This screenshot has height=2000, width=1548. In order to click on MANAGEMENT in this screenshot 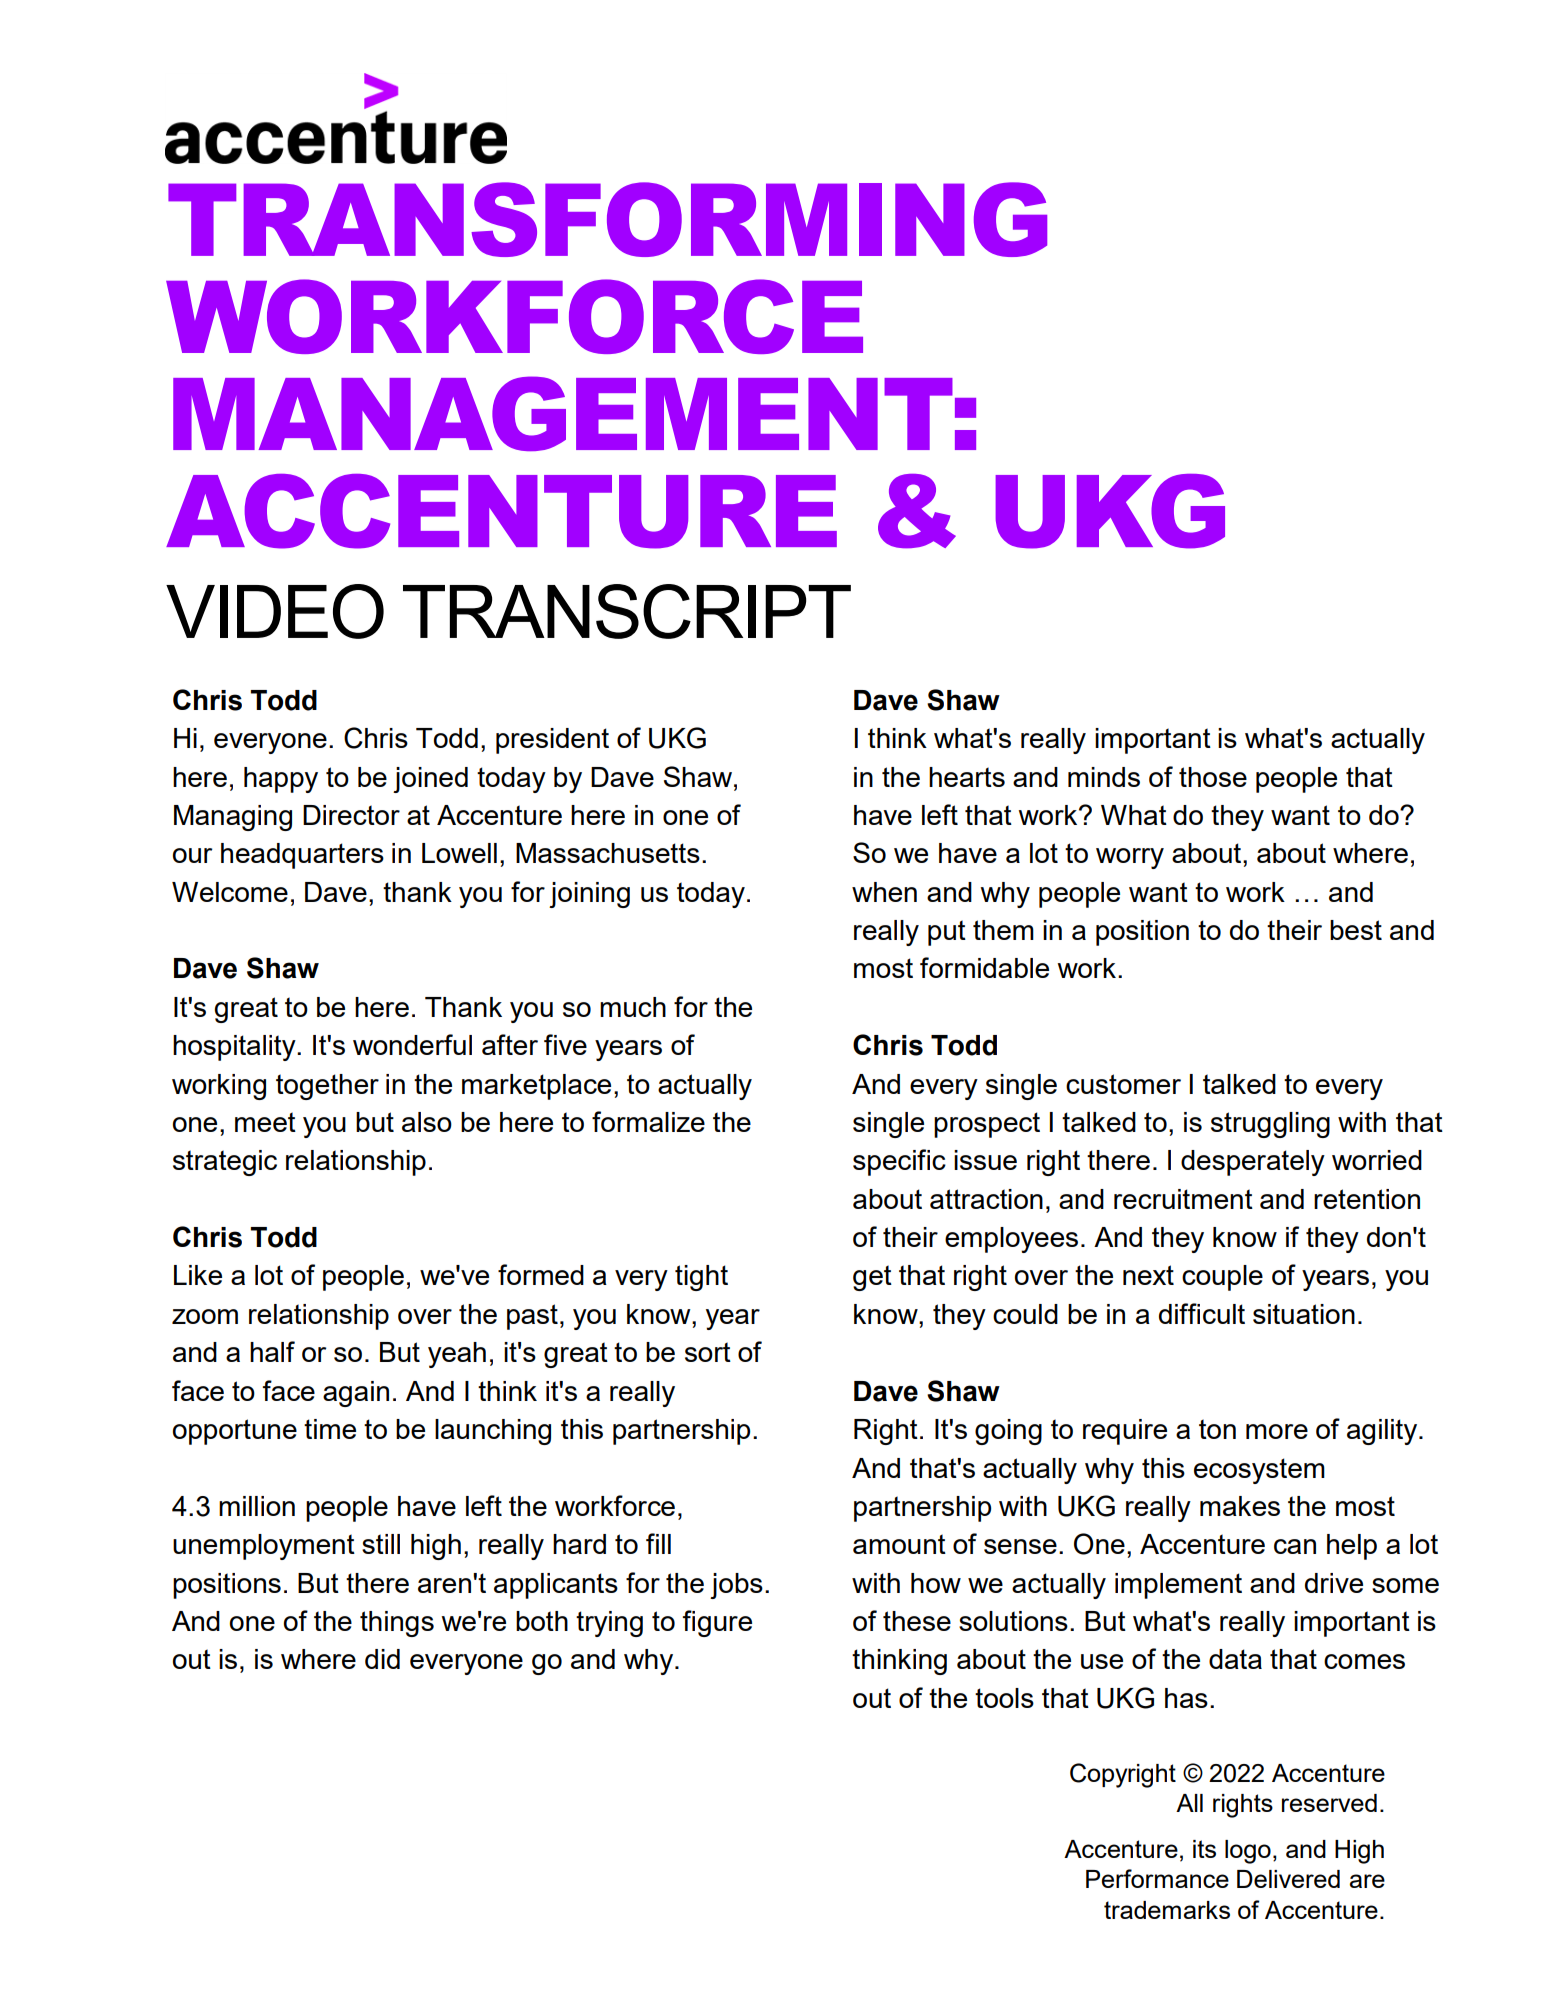, I will do `click(563, 413)`.
